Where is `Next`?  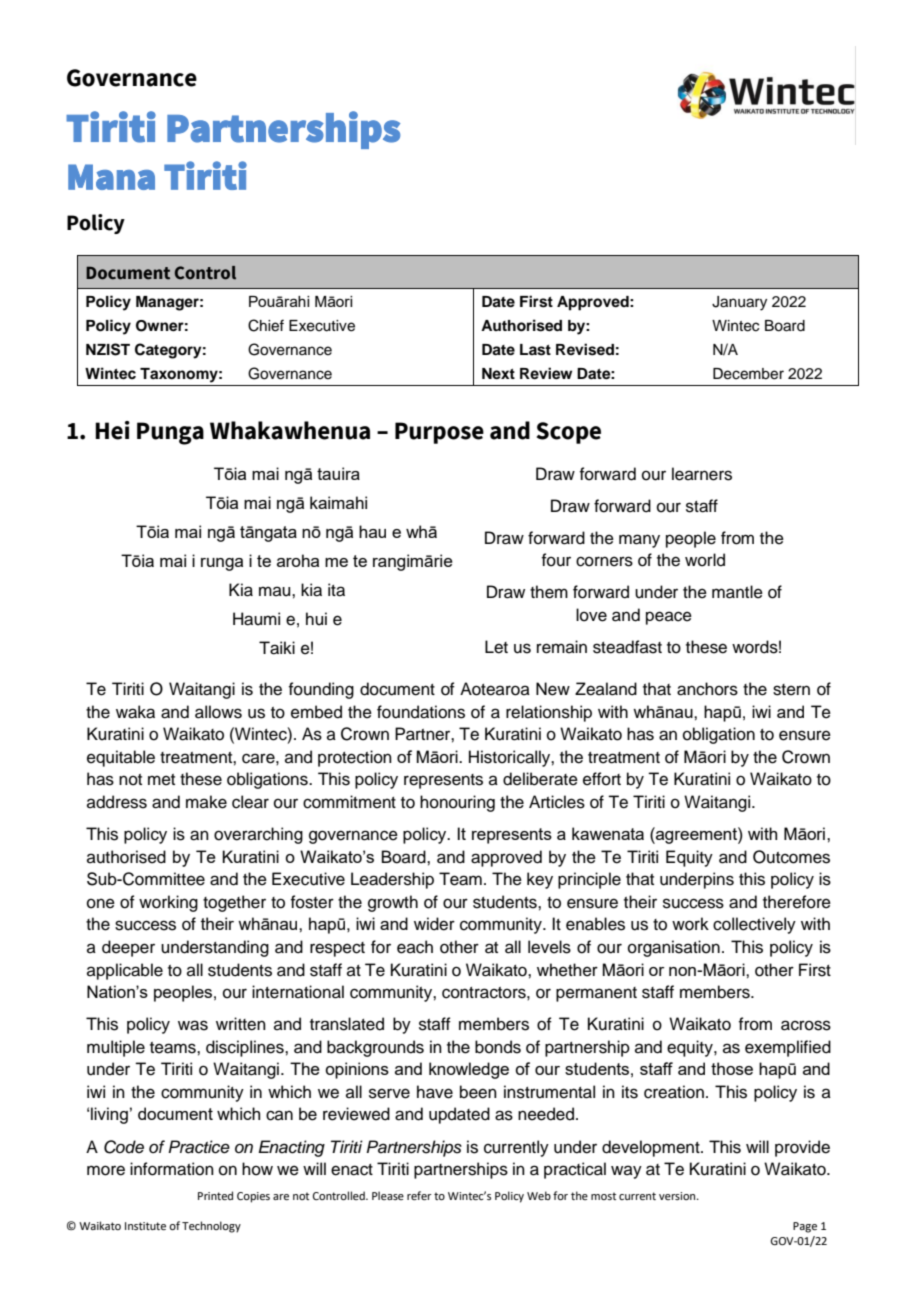
Next is located at coordinates (498, 373).
